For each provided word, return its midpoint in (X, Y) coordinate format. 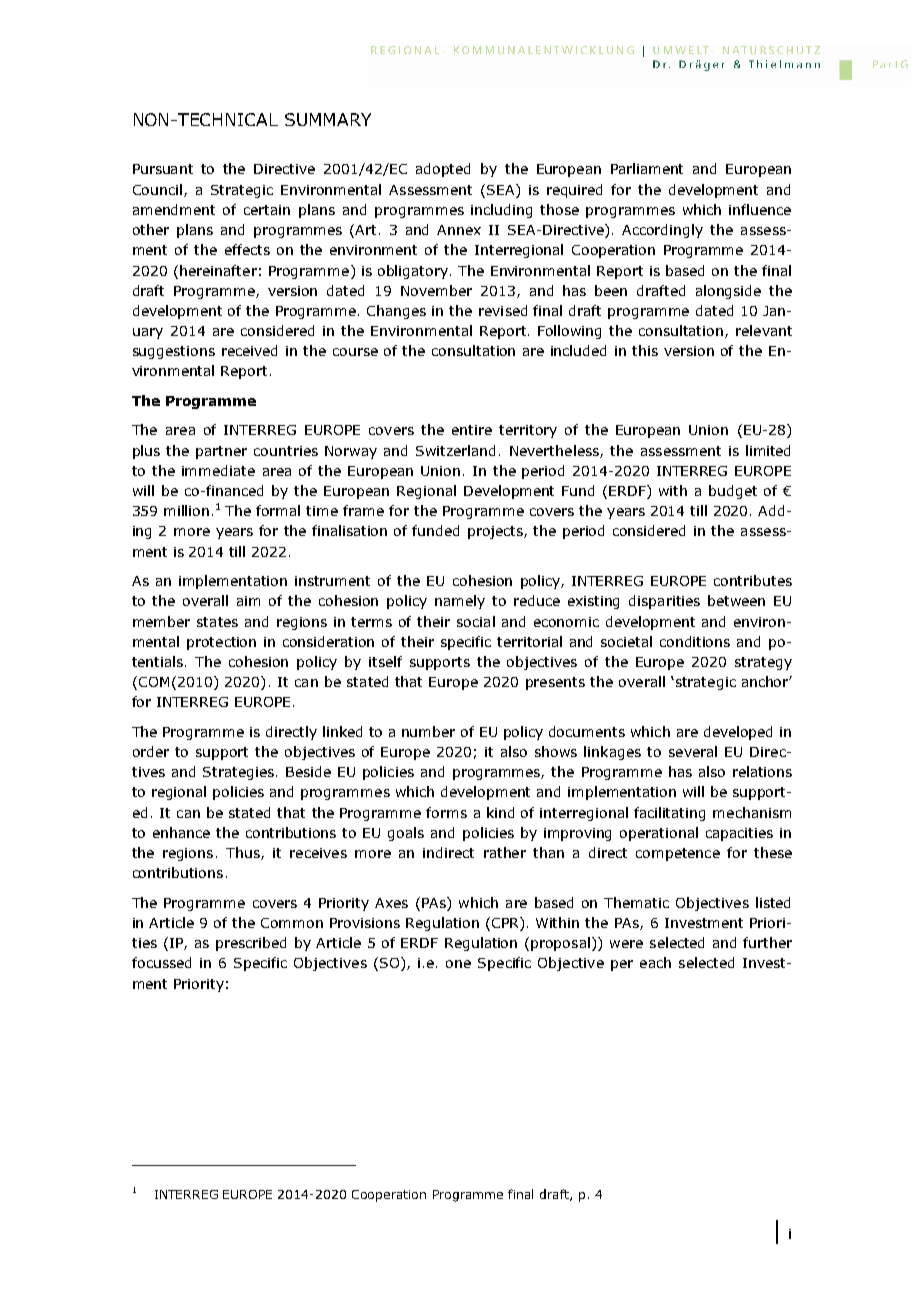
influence (760, 209)
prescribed (251, 944)
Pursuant (163, 169)
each (655, 962)
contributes (753, 580)
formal (278, 510)
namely (460, 602)
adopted (443, 170)
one (458, 964)
